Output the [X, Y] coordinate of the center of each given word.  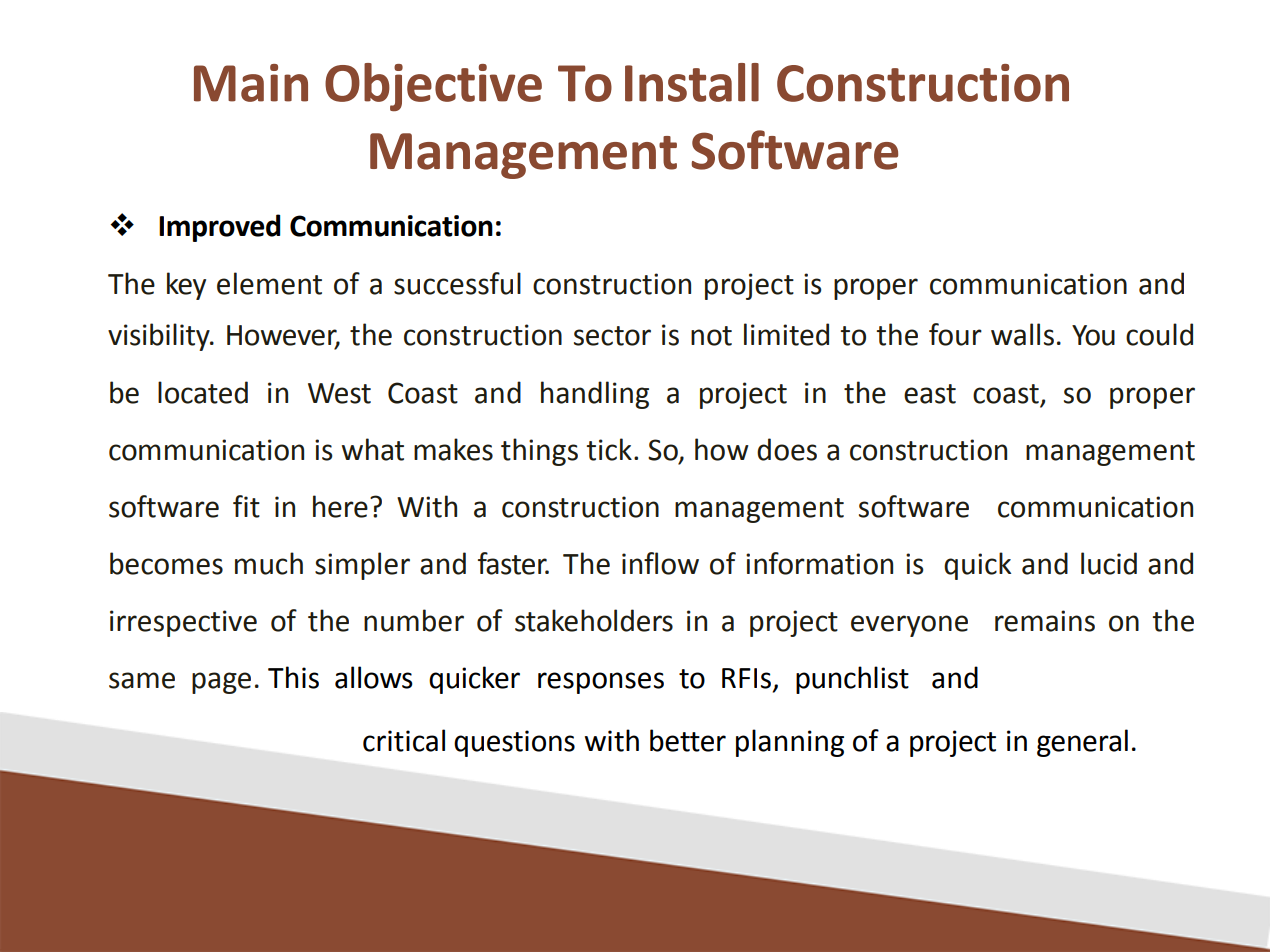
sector [612, 336]
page [221, 683]
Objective [433, 87]
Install [692, 82]
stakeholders [594, 620]
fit [246, 506]
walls [1022, 334]
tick [609, 449]
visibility [160, 337]
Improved [219, 228]
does [787, 449]
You [1093, 335]
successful [457, 283]
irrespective [183, 623]
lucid [1109, 563]
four [955, 334]
